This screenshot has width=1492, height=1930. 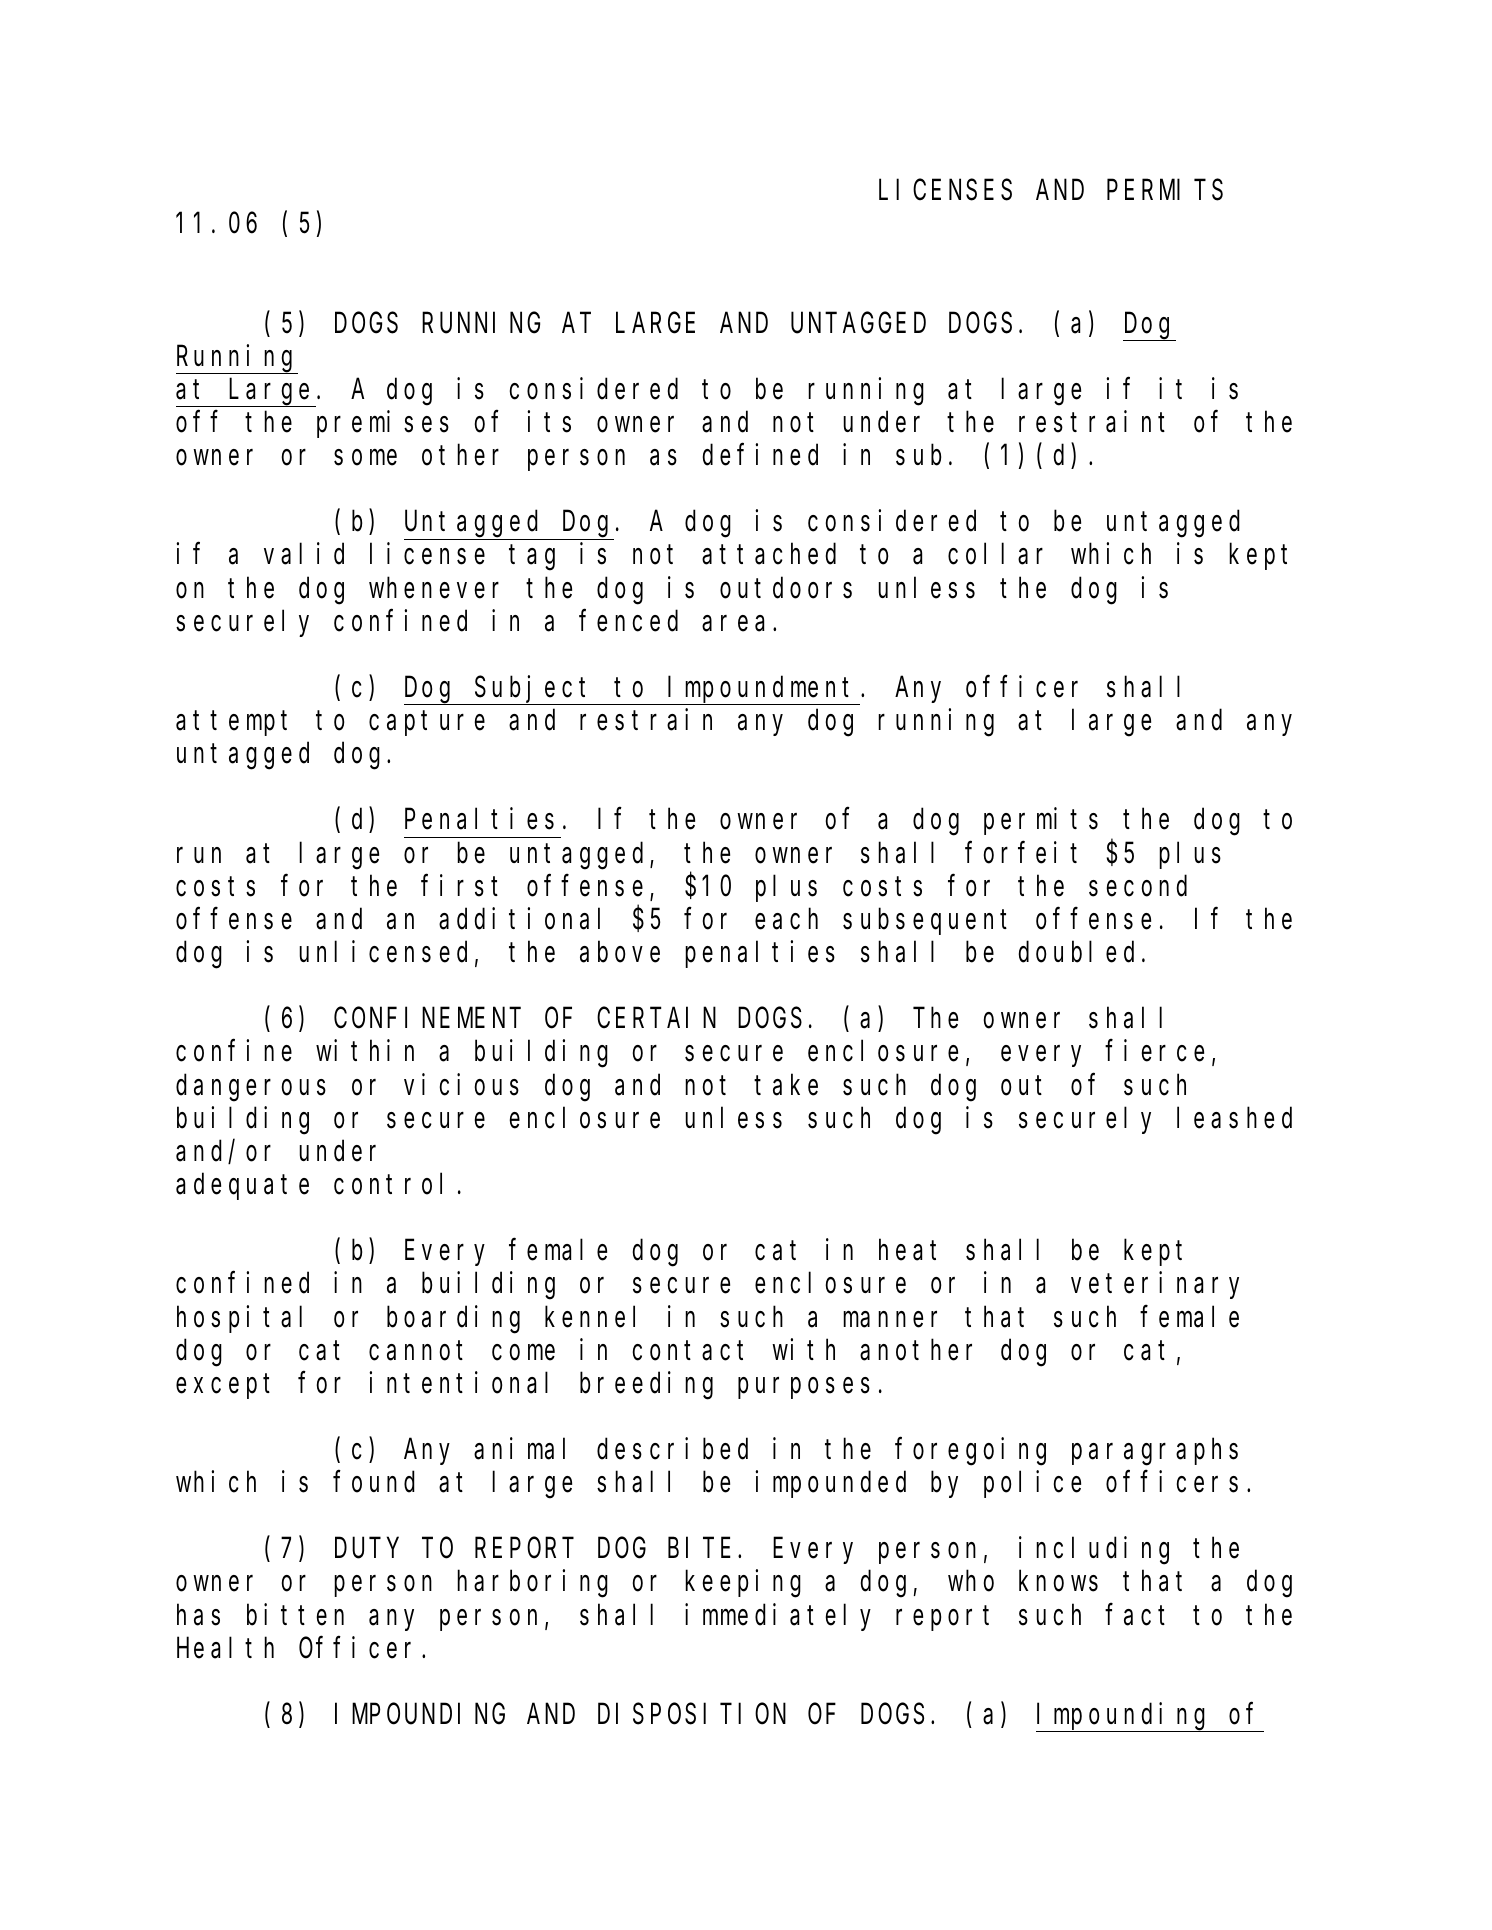 I want to click on DISPOSITION, so click(x=692, y=1715).
